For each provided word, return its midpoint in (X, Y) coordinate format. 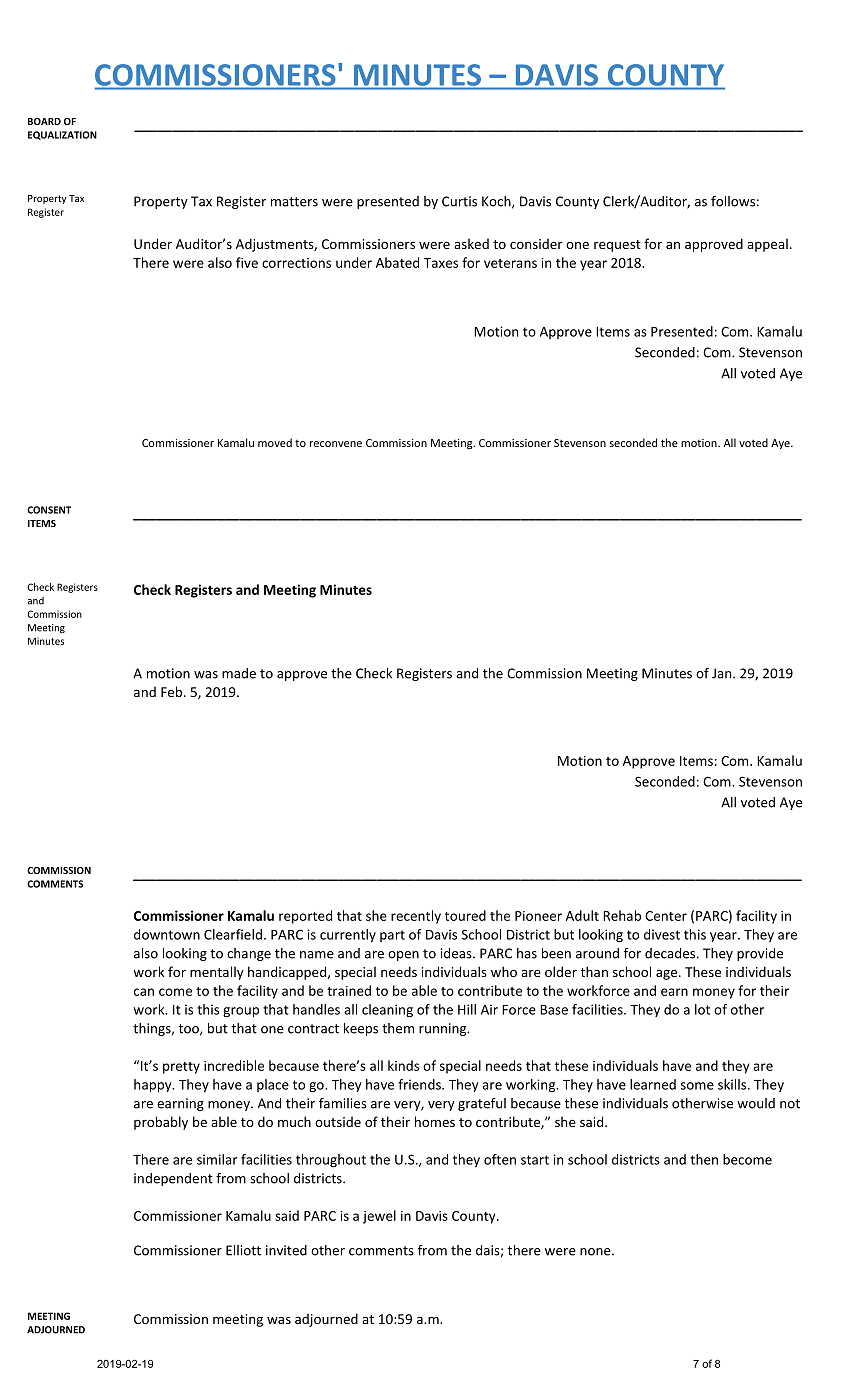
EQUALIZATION (62, 135)
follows (733, 201)
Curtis (459, 201)
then (704, 1159)
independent (173, 1179)
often (500, 1159)
